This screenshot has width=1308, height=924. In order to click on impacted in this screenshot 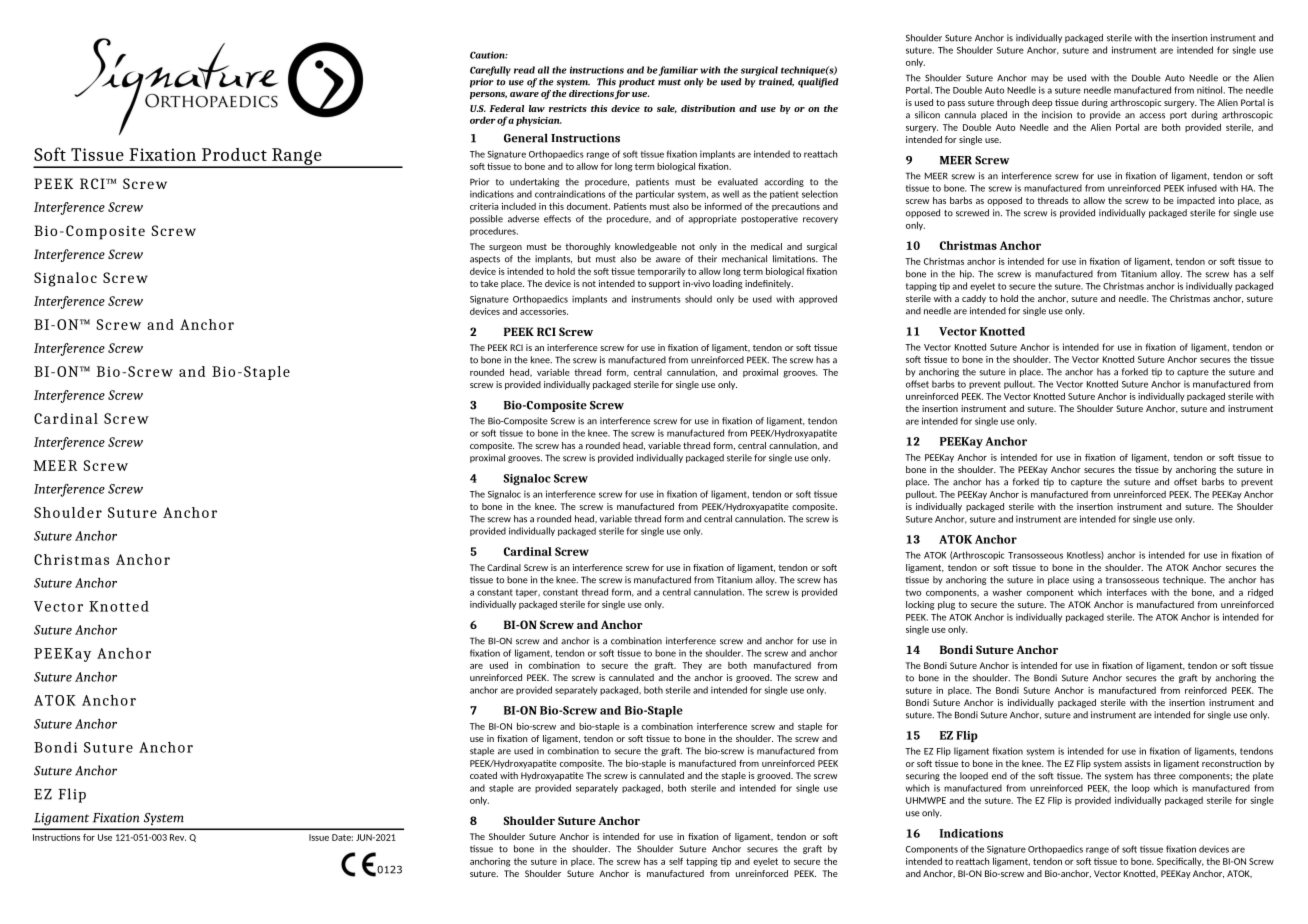, I will do `click(1196, 201)`.
